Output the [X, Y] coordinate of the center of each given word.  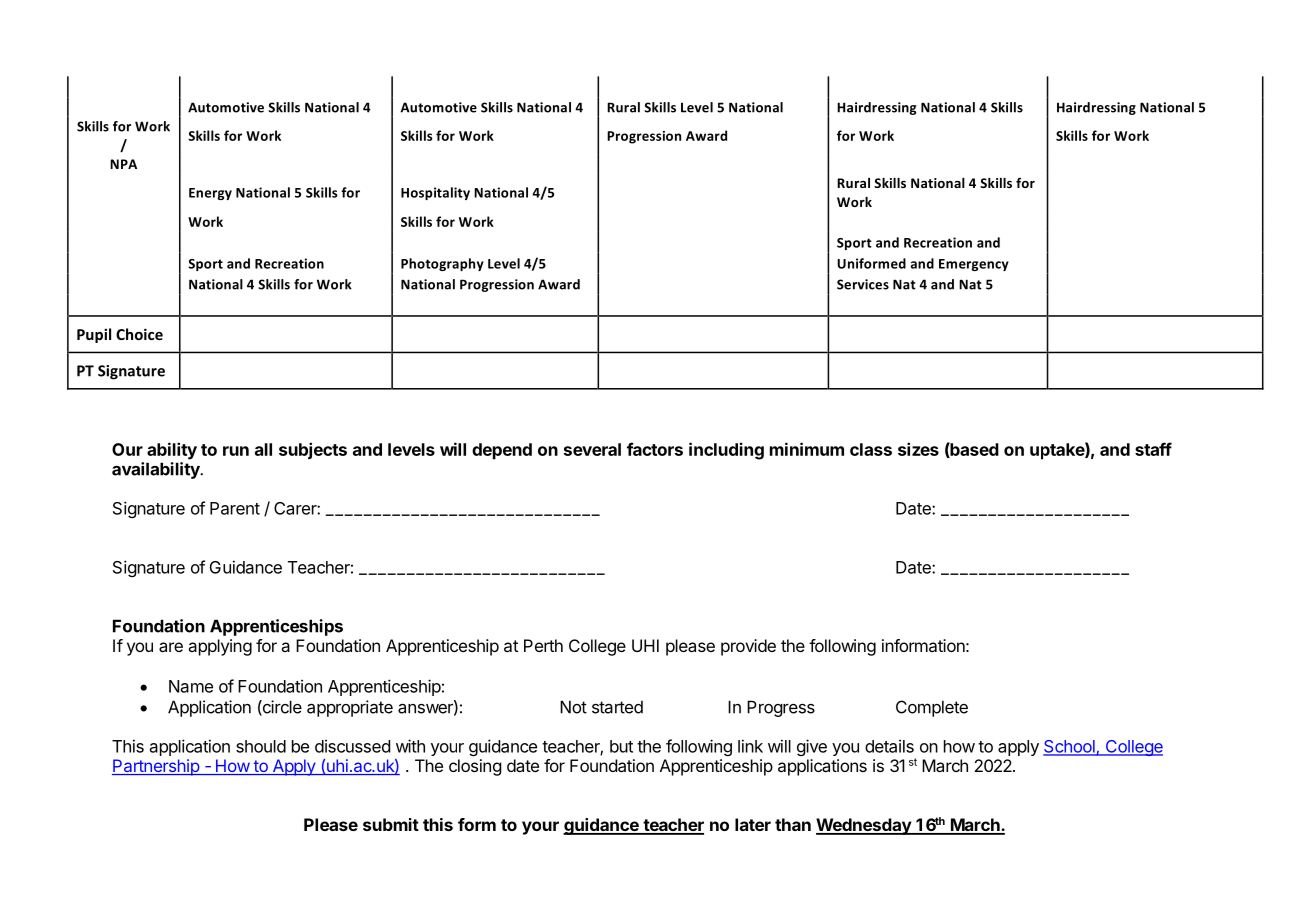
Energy [210, 194]
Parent [235, 508]
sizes [918, 449]
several [592, 449]
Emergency [974, 265]
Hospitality [435, 193]
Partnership [156, 767]
